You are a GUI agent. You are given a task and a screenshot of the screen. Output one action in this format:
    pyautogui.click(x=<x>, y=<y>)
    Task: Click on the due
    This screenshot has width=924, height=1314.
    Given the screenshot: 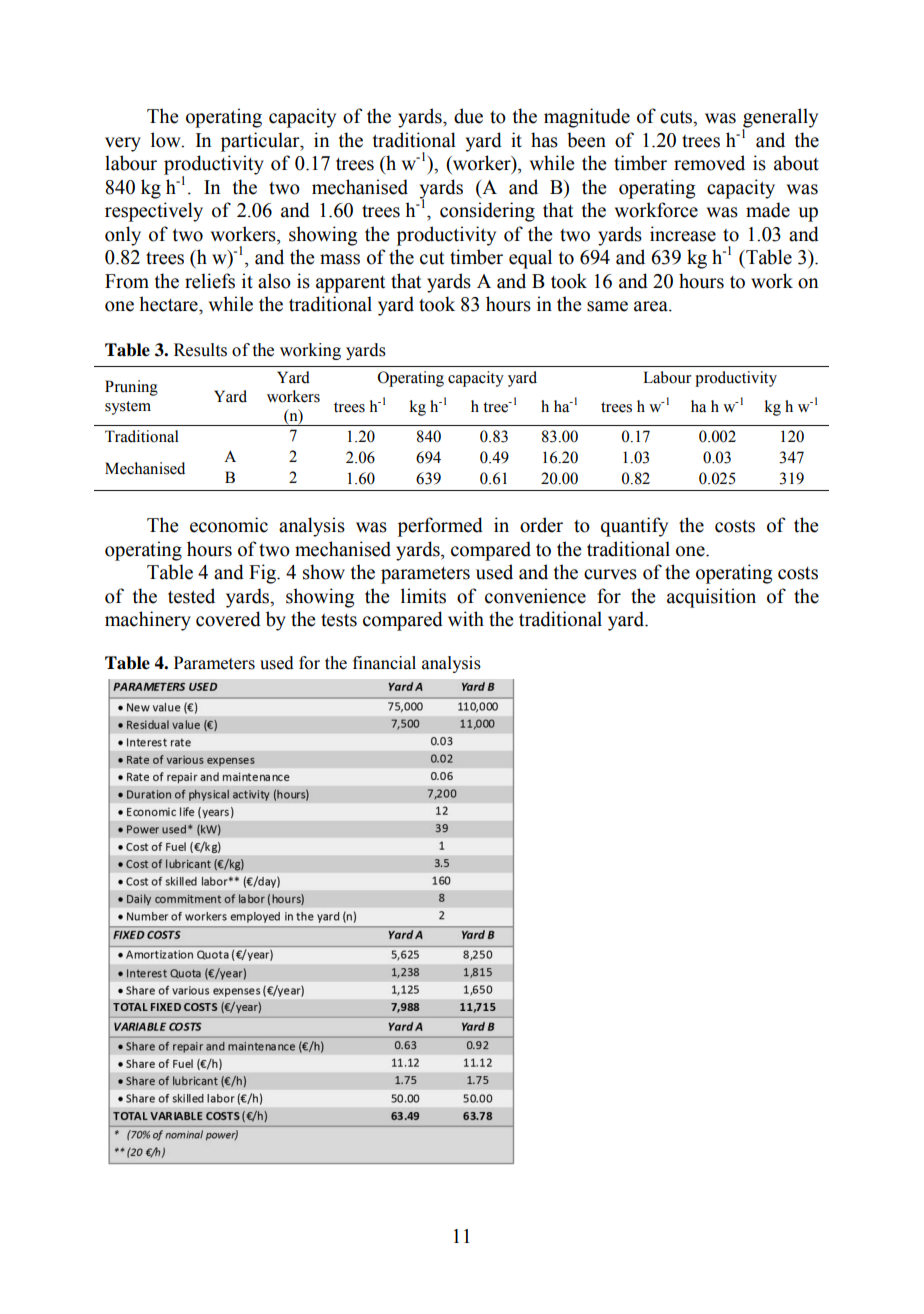 What is the action you would take?
    pyautogui.click(x=468, y=116)
